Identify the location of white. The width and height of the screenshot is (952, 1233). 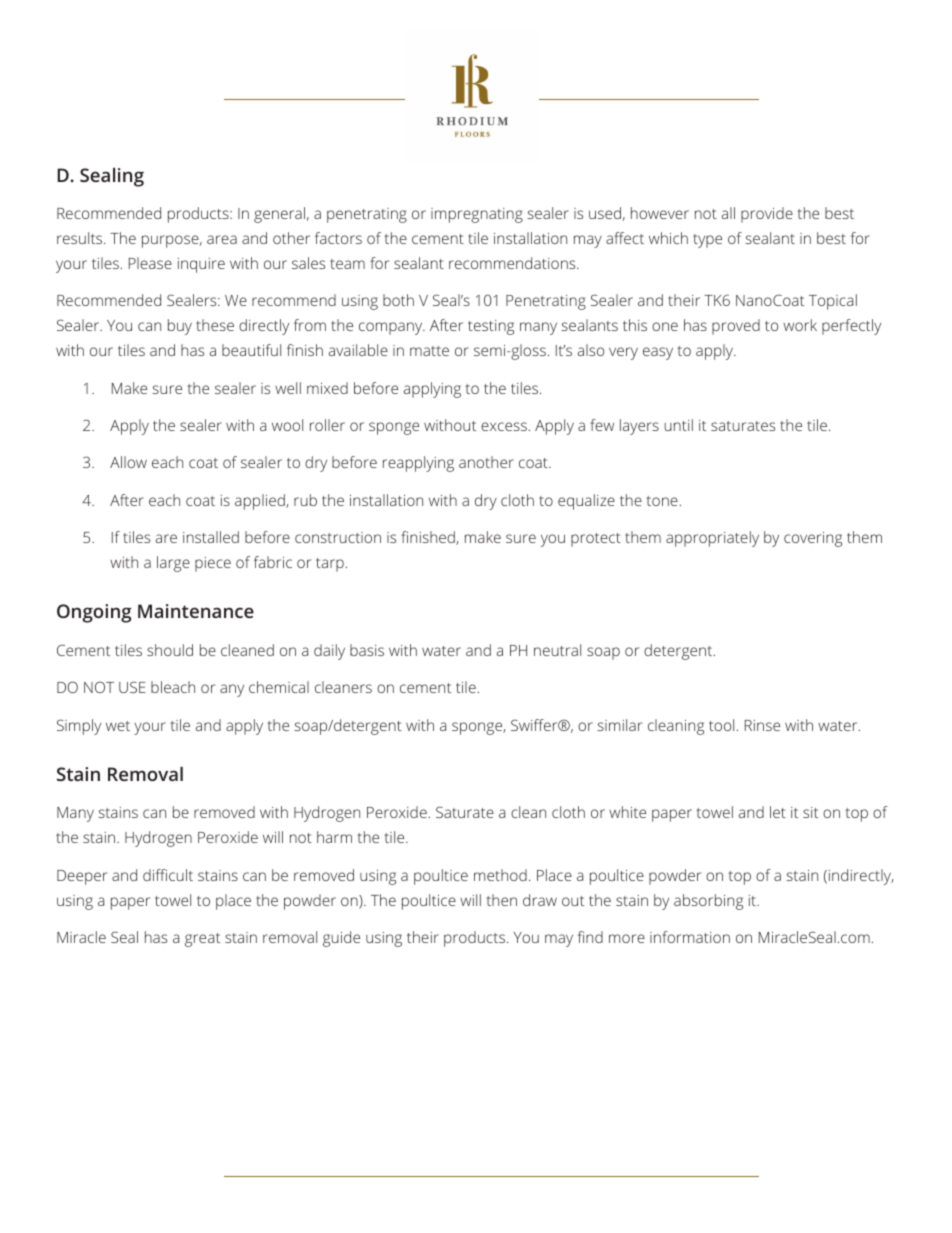
(627, 812).
